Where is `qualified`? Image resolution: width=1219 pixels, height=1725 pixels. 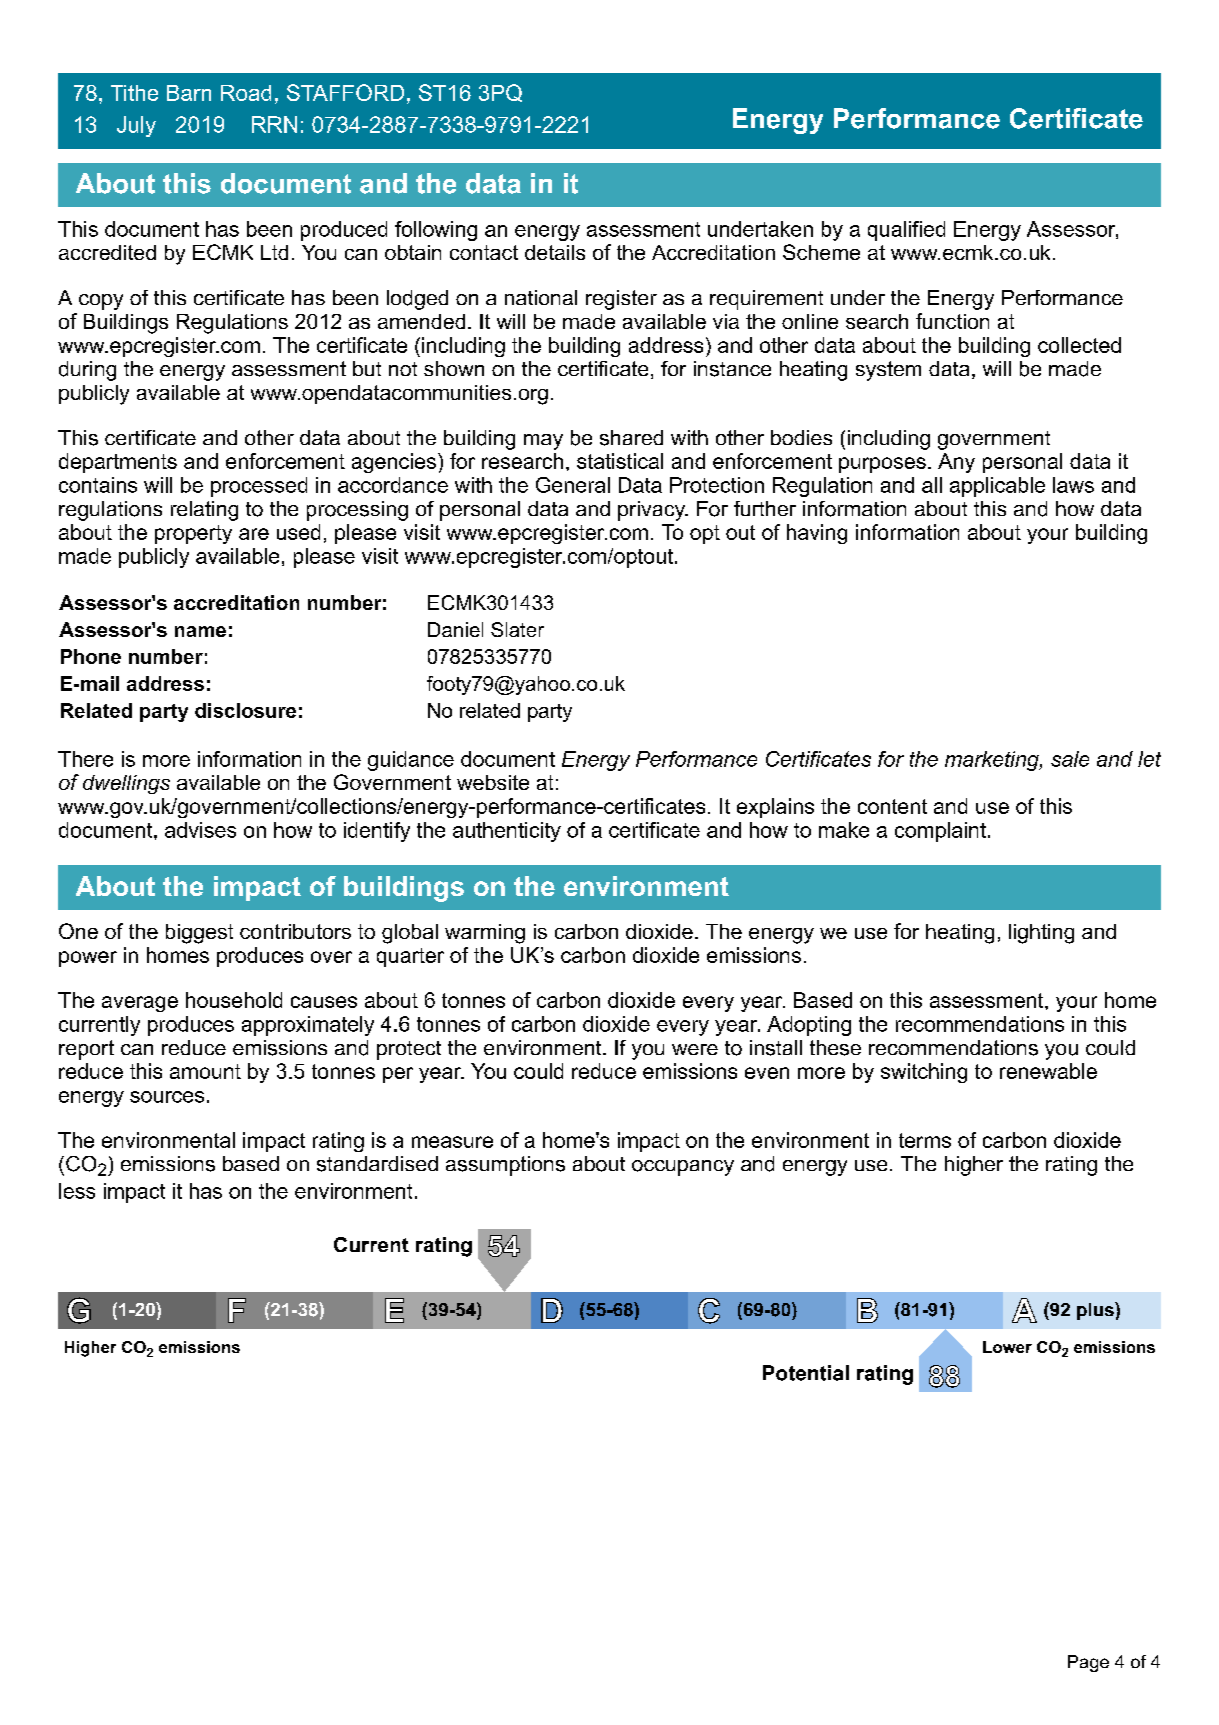
qualified is located at coordinates (906, 231).
